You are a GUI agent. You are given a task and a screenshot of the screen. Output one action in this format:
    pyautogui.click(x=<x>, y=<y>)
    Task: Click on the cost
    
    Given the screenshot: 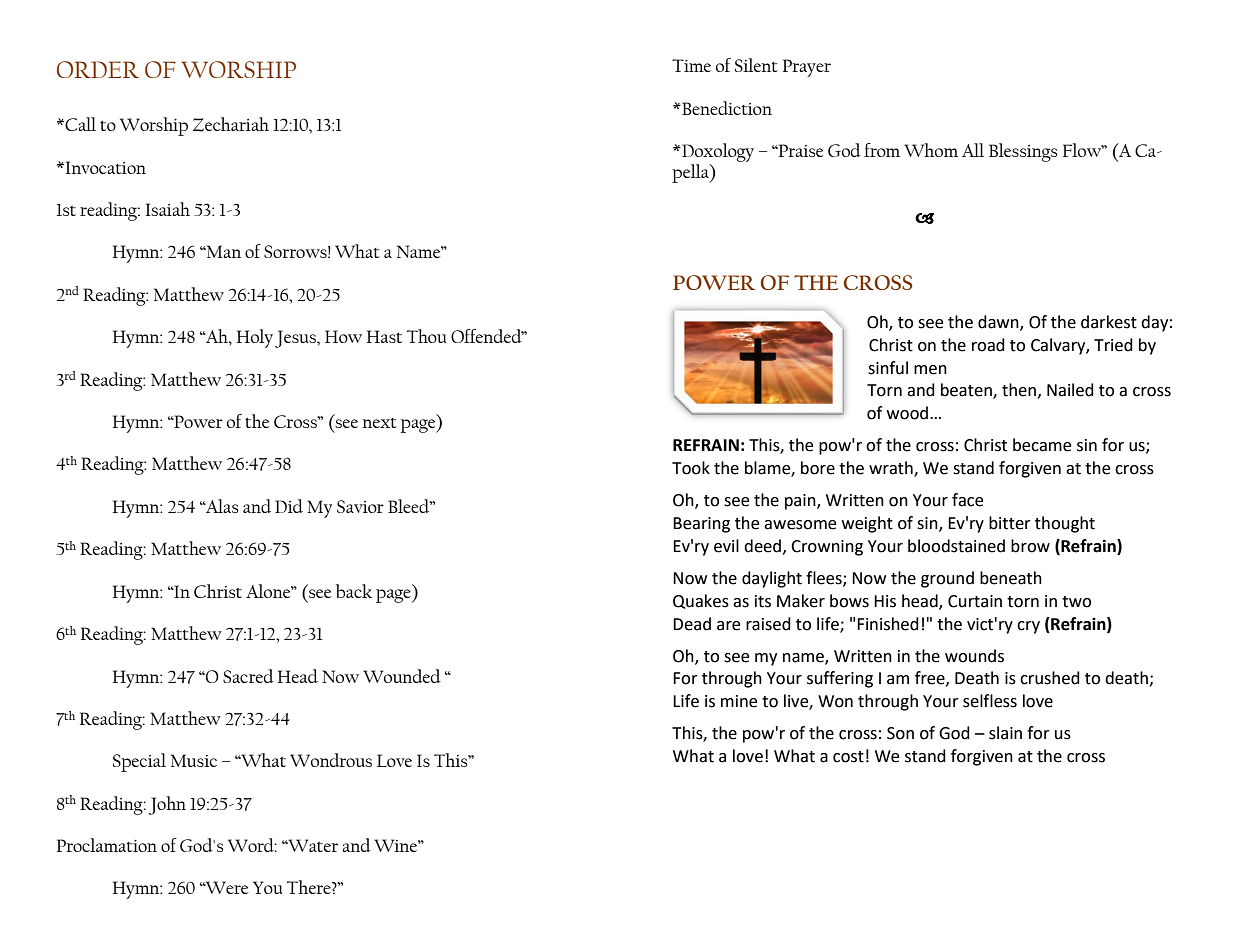 What is the action you would take?
    pyautogui.click(x=848, y=757)
